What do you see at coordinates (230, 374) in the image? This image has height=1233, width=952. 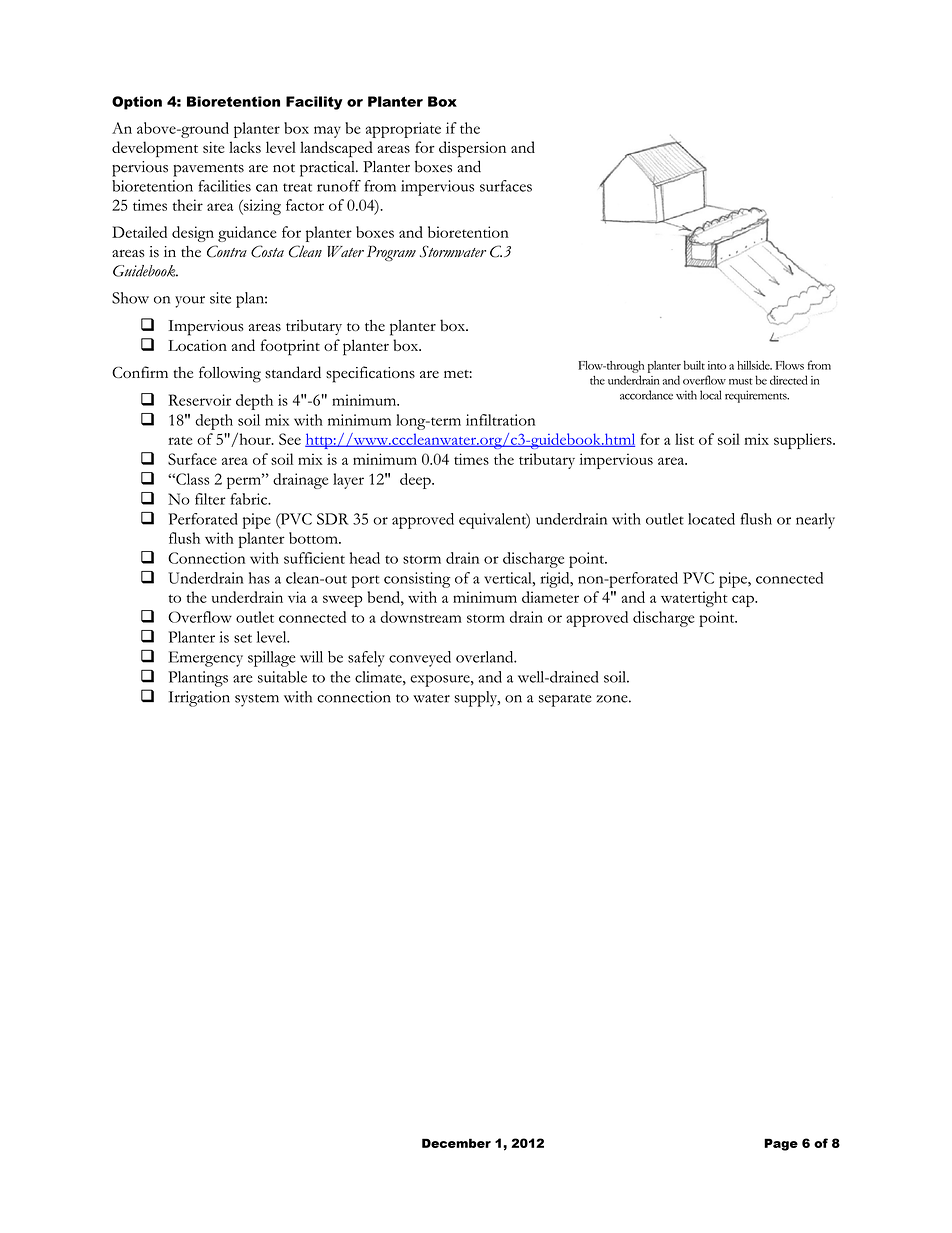 I see `following` at bounding box center [230, 374].
